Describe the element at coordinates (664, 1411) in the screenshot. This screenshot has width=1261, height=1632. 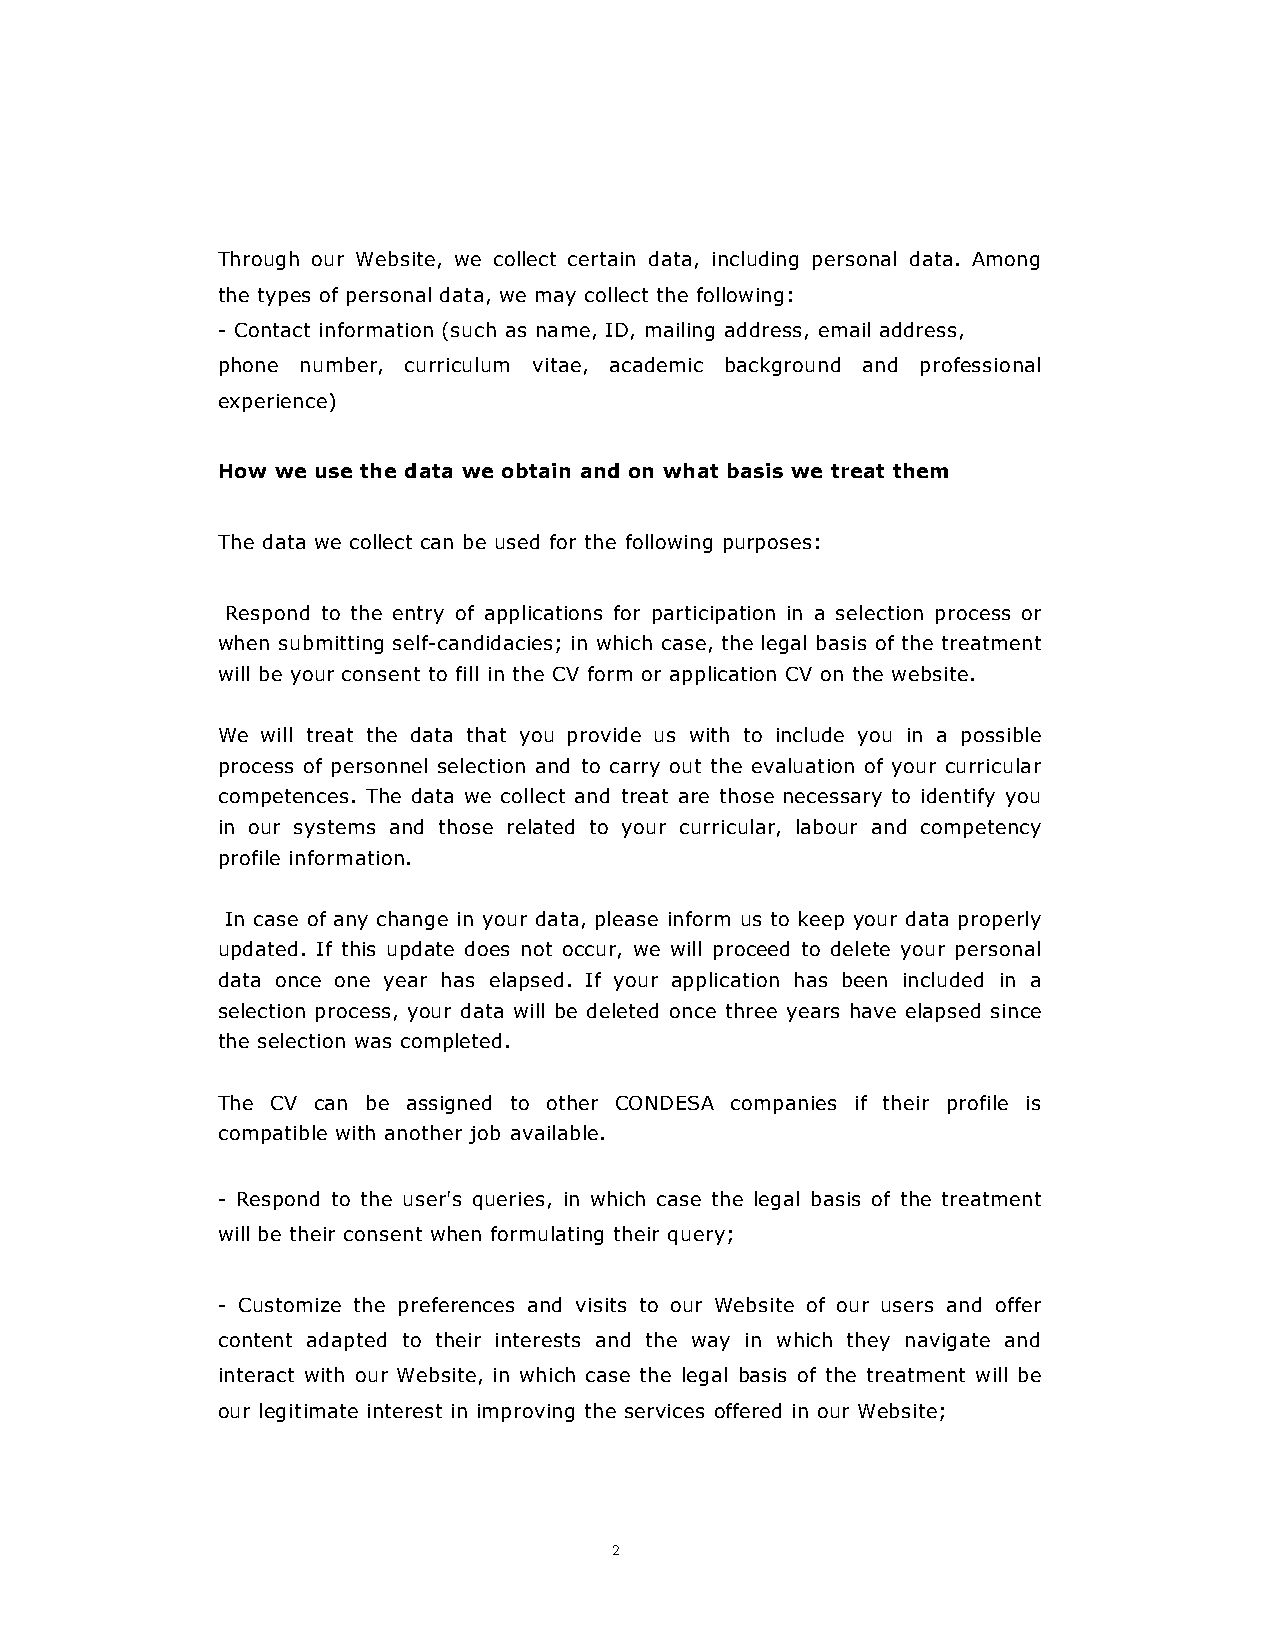
I see `services` at that location.
